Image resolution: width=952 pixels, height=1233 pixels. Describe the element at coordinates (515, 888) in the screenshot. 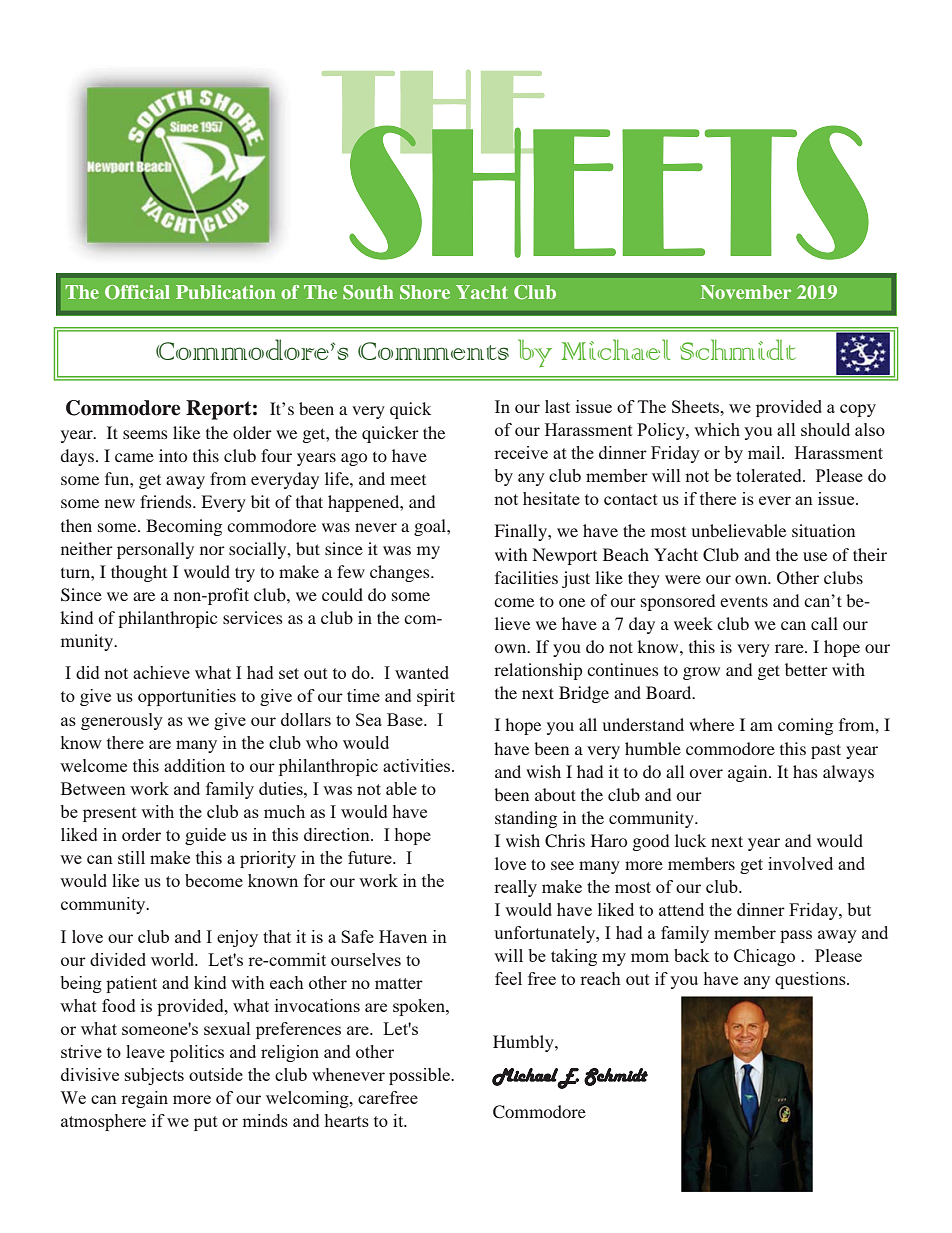

I see `really` at that location.
